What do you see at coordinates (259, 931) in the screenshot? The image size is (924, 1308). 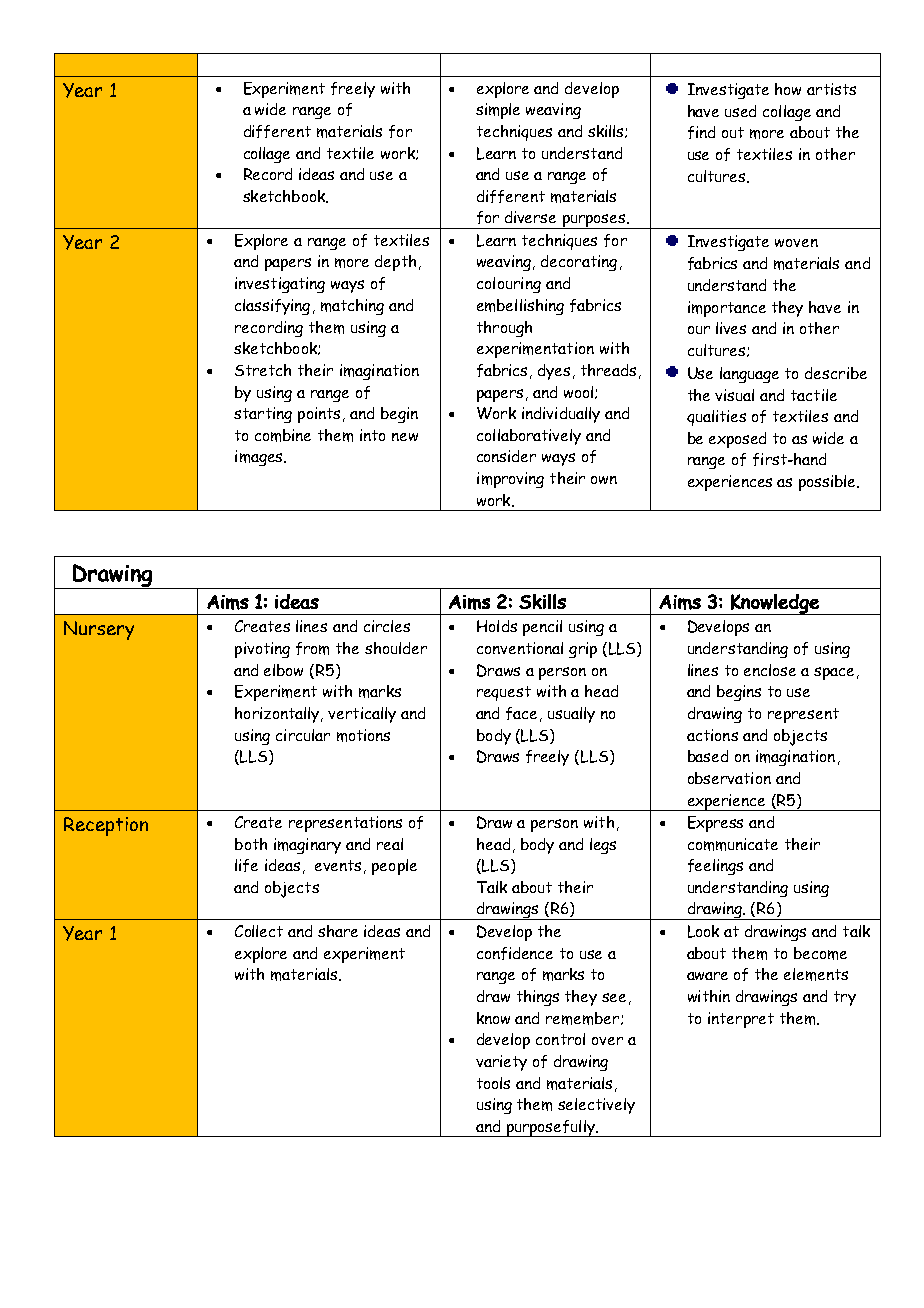 I see `Collect` at bounding box center [259, 931].
